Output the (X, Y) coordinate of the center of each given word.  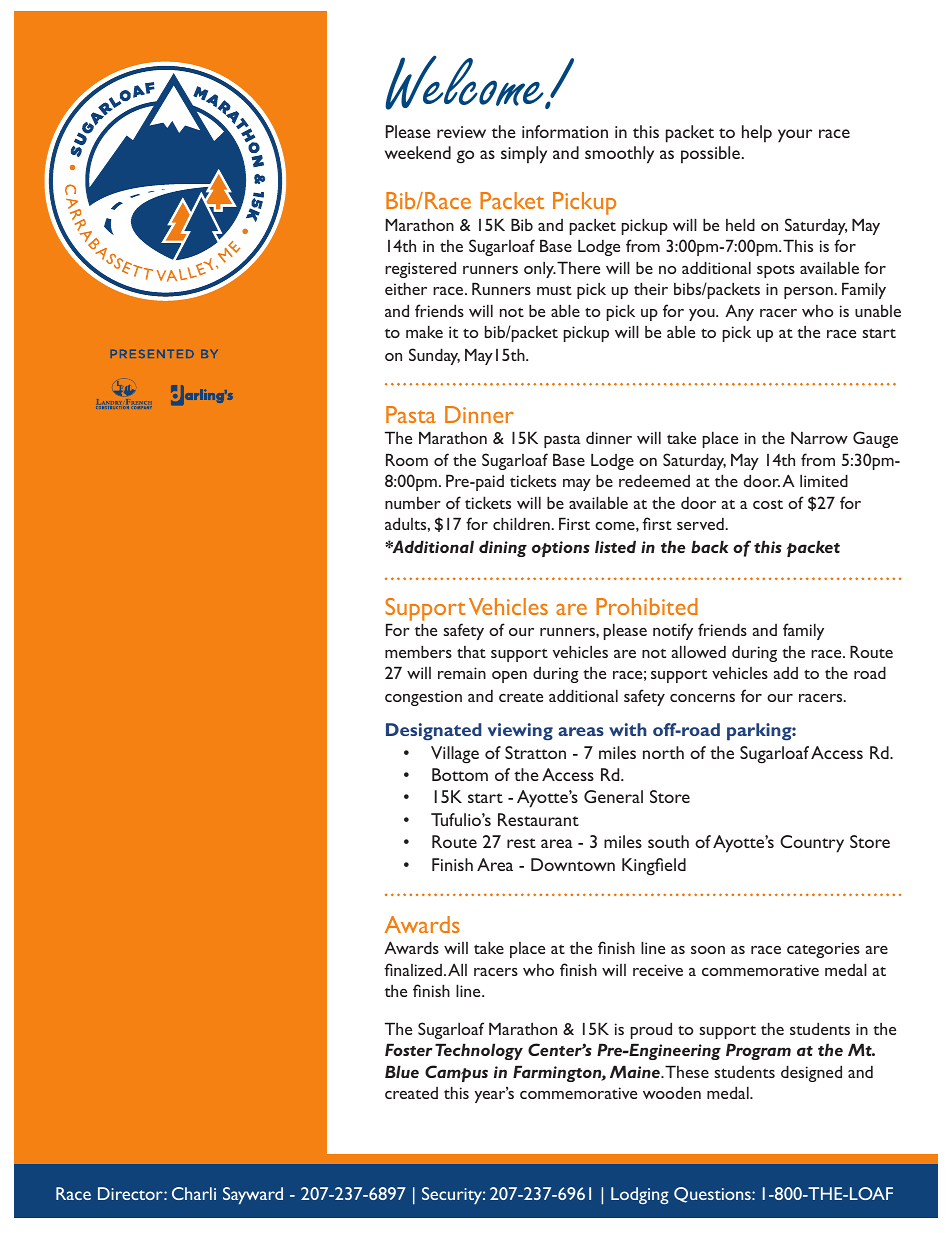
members (418, 651)
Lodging (640, 1195)
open (509, 677)
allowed (699, 651)
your (795, 136)
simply (524, 155)
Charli (194, 1193)
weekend (418, 152)
